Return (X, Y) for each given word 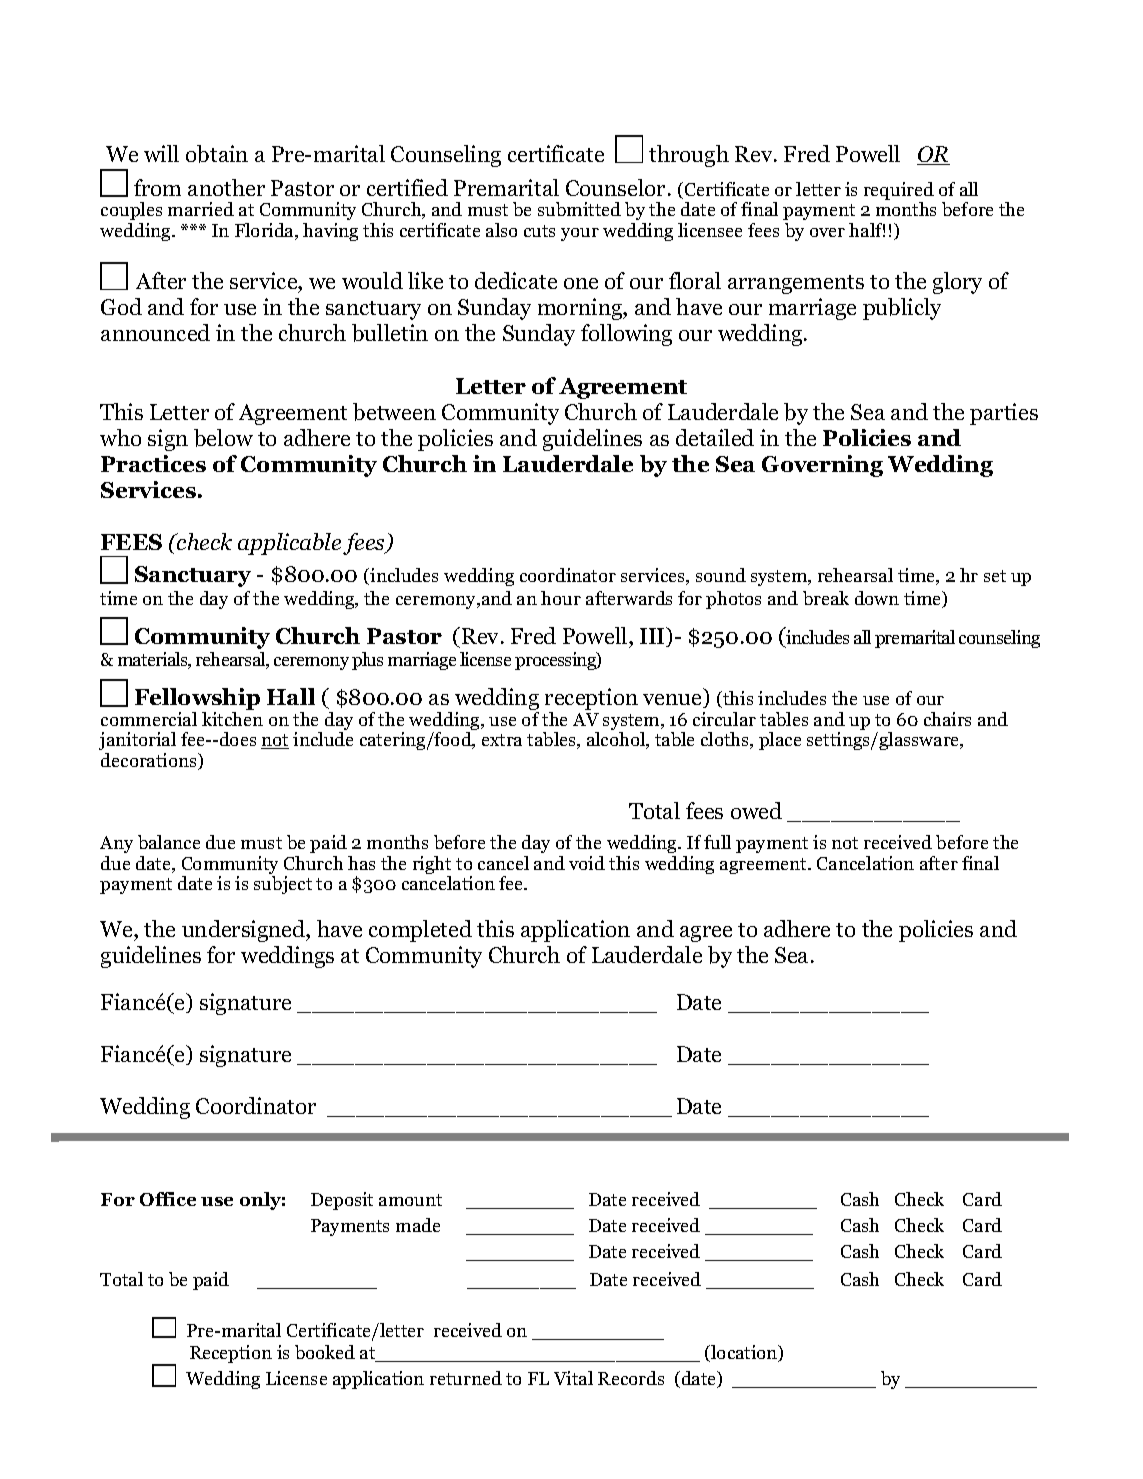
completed (420, 931)
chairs (947, 719)
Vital (573, 1378)
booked (325, 1352)
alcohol (617, 740)
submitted (579, 209)
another (226, 187)
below (223, 438)
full (717, 842)
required (899, 192)
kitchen (232, 719)
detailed (715, 437)
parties (1004, 414)
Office (168, 1199)
